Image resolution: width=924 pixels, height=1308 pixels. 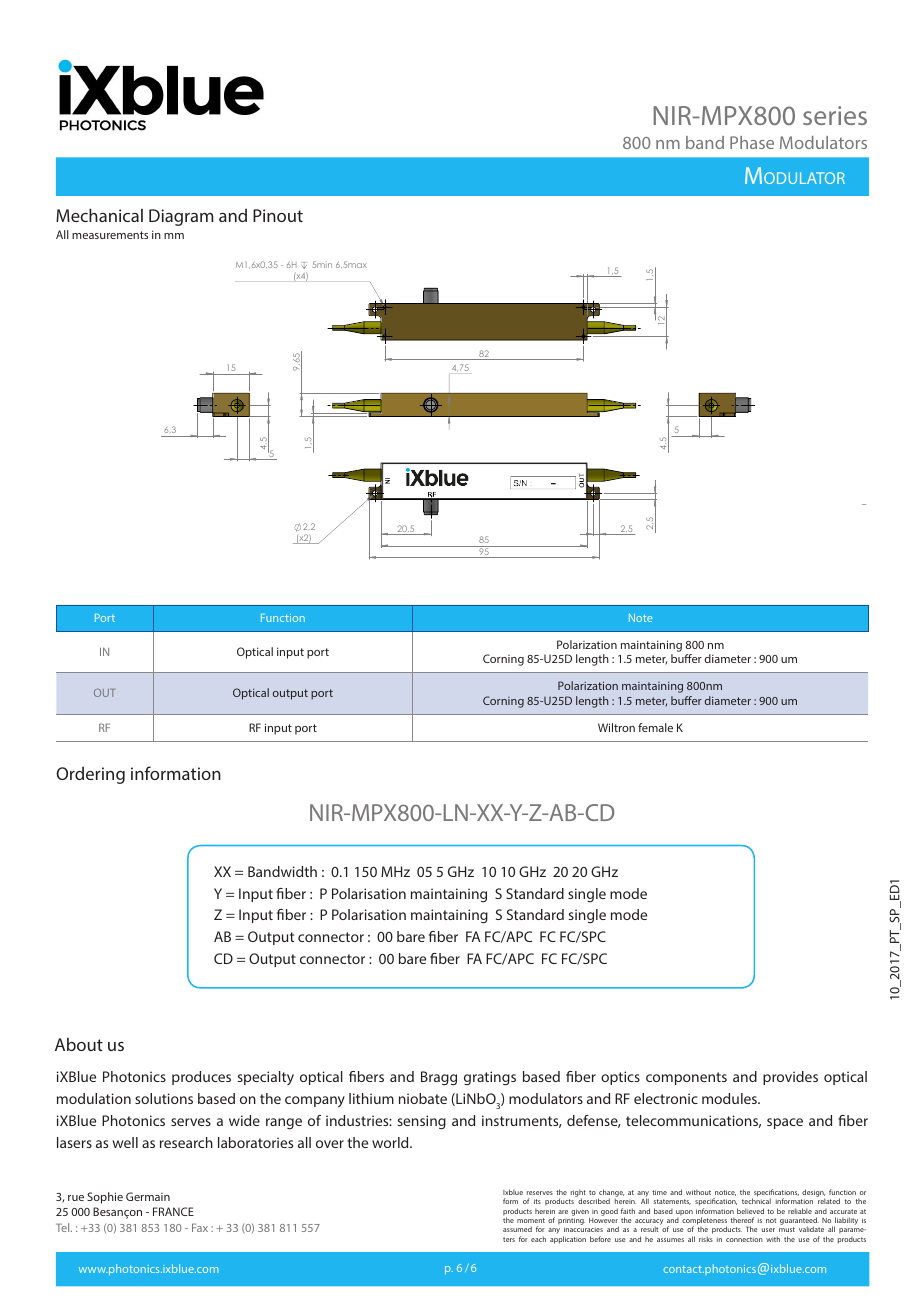 What do you see at coordinates (79, 1044) in the image?
I see `About` at bounding box center [79, 1044].
